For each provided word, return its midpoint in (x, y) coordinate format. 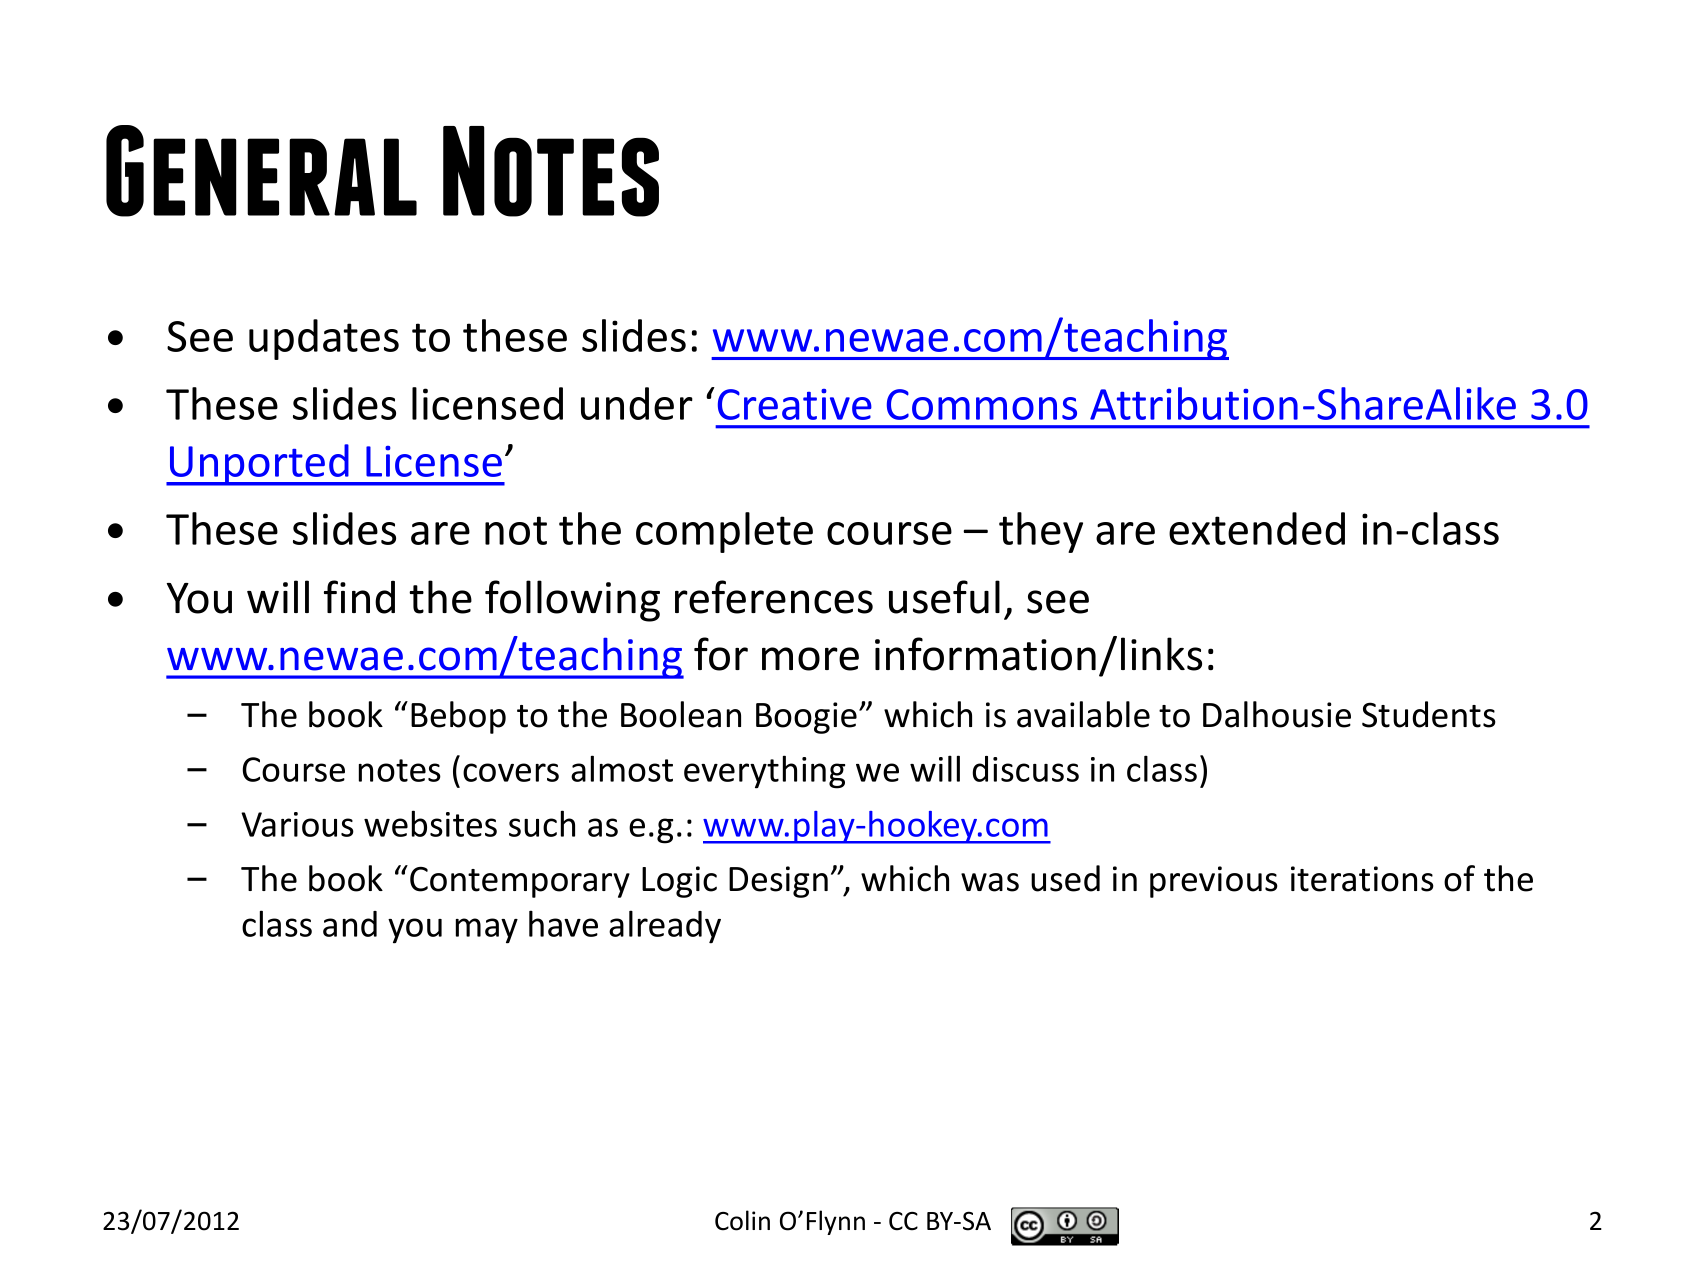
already (665, 927)
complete (724, 532)
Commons (982, 404)
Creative (795, 404)
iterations (1362, 879)
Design (778, 882)
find (359, 597)
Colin (742, 1220)
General (261, 171)
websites (430, 823)
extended (1257, 528)
